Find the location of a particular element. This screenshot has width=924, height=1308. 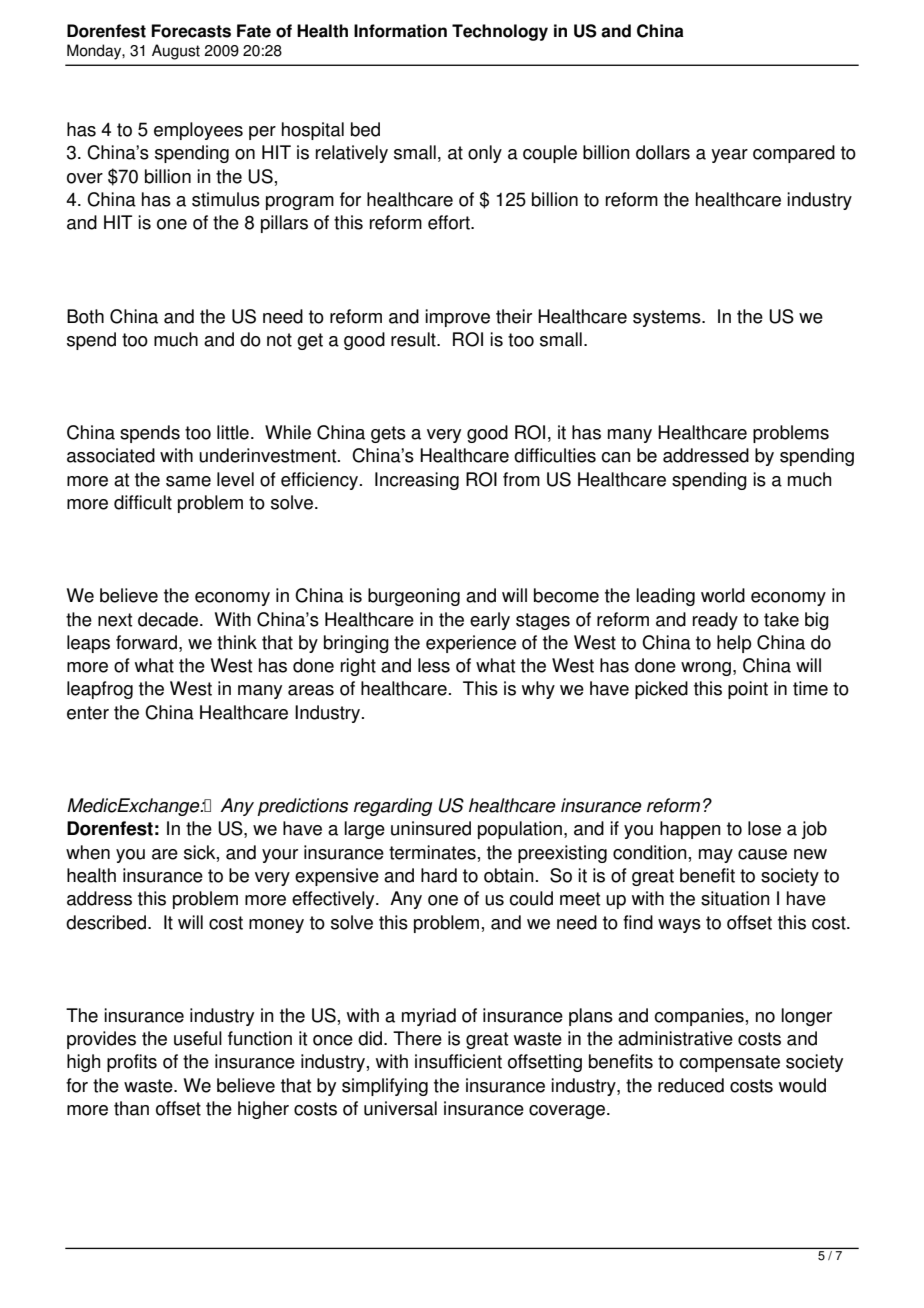

August is located at coordinates (176, 52).
